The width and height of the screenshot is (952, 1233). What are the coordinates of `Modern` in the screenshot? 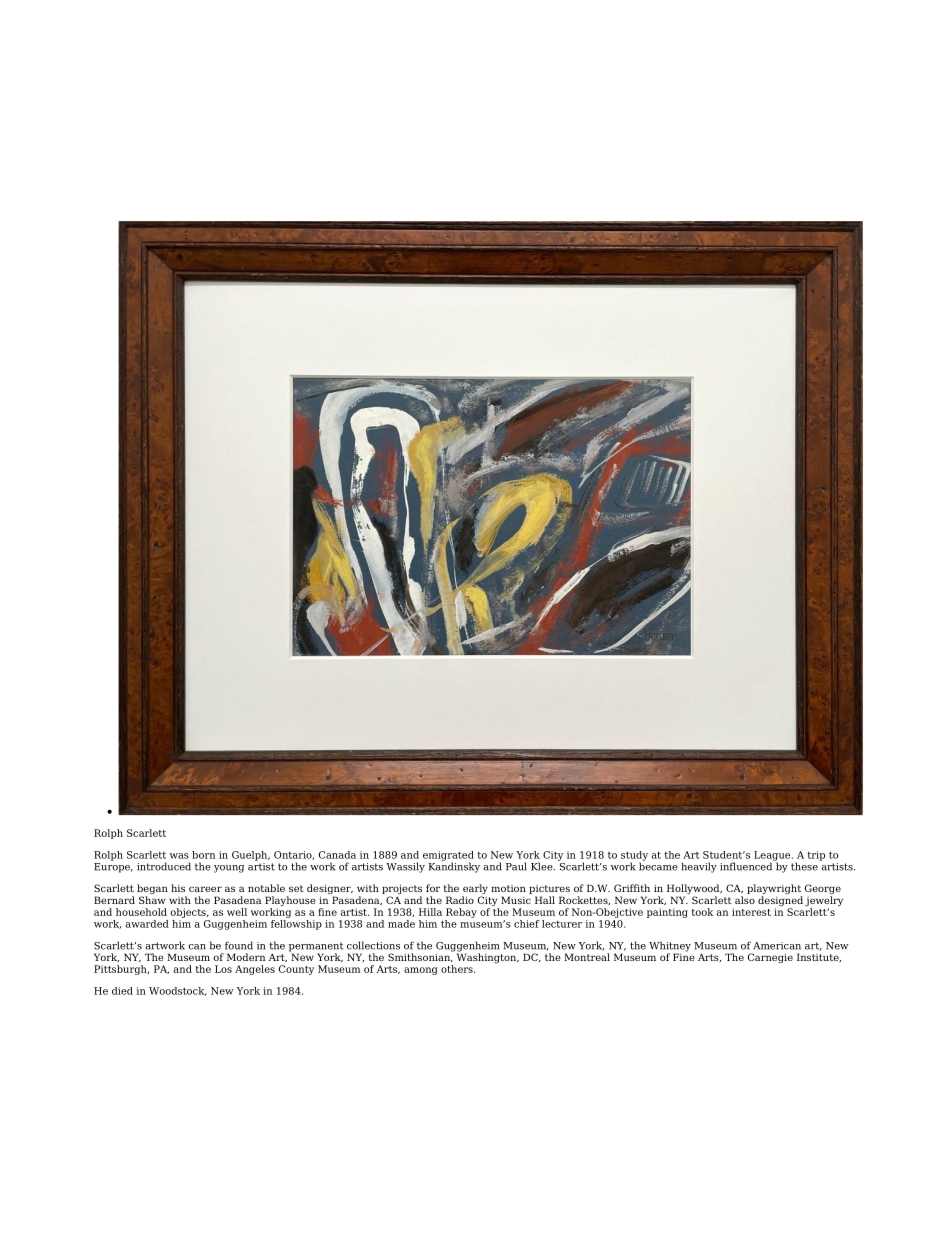 It's located at (246, 957).
